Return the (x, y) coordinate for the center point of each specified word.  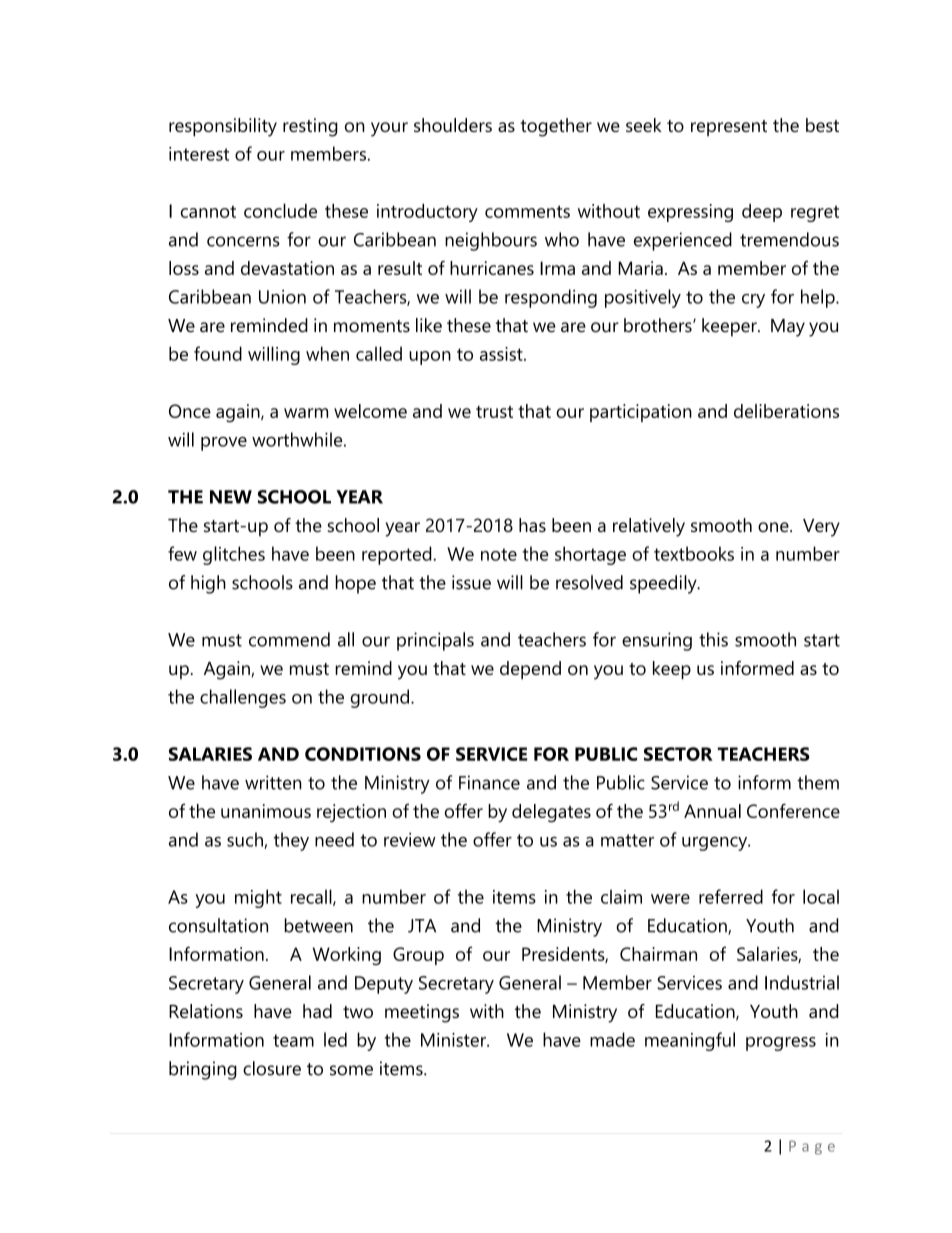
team (293, 1040)
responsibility (223, 127)
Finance (489, 782)
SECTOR (678, 754)
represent (729, 128)
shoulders (453, 125)
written (273, 782)
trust (494, 412)
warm (306, 413)
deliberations (786, 411)
